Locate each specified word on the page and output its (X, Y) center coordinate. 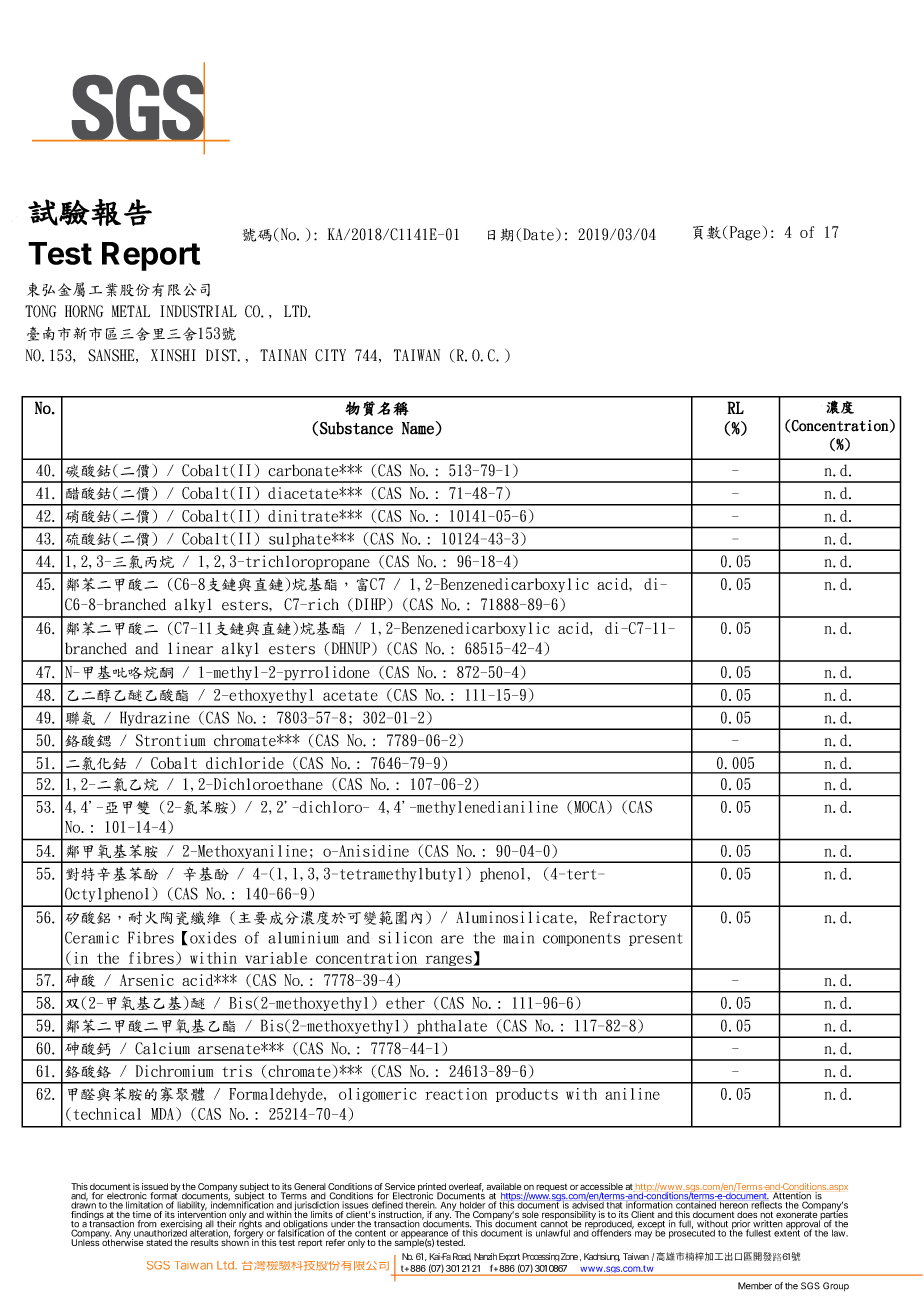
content (370, 1233)
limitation (144, 1205)
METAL (131, 311)
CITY (330, 355)
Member (755, 1286)
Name (418, 428)
